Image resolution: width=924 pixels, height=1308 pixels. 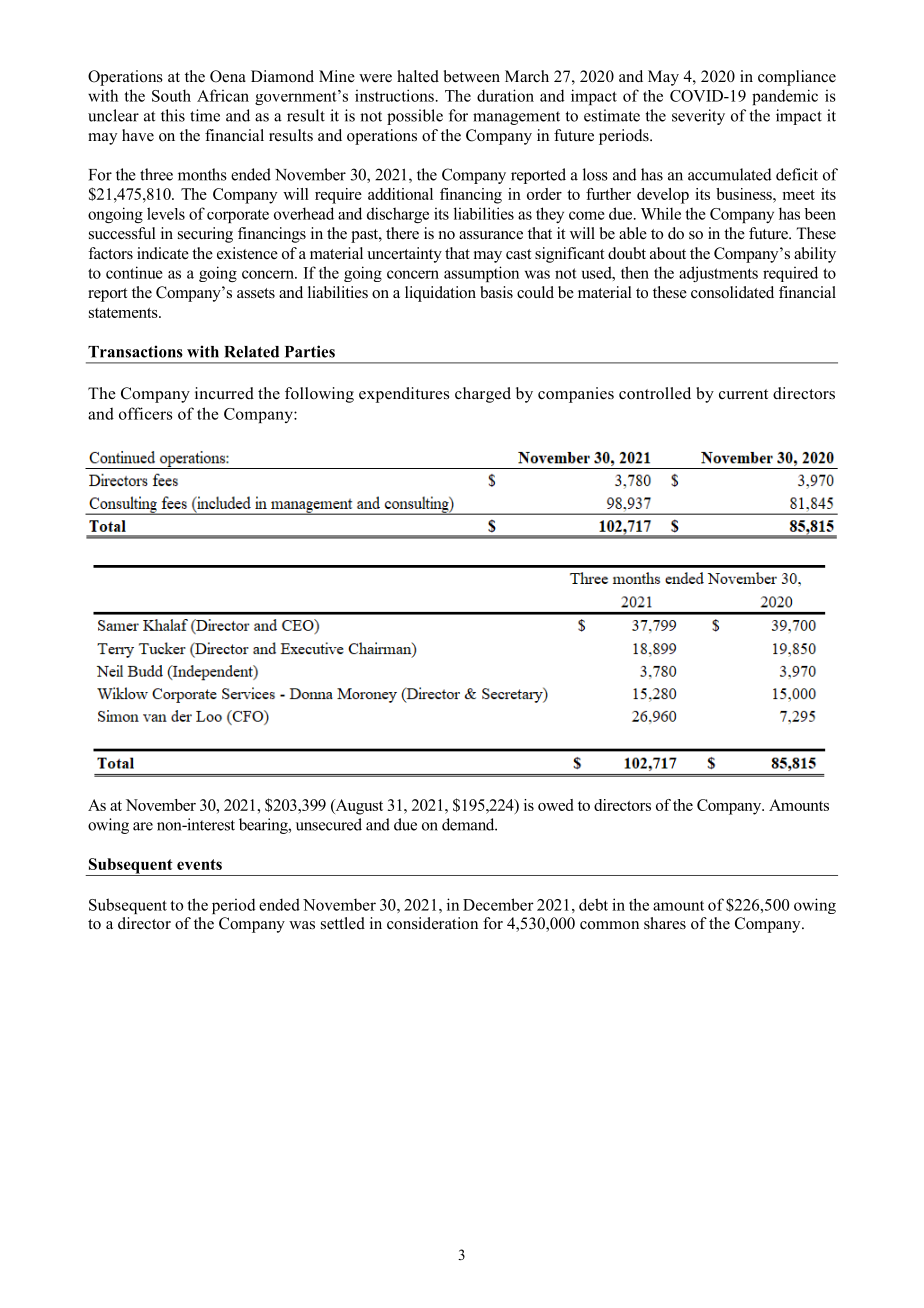 What do you see at coordinates (199, 864) in the screenshot?
I see `events` at bounding box center [199, 864].
